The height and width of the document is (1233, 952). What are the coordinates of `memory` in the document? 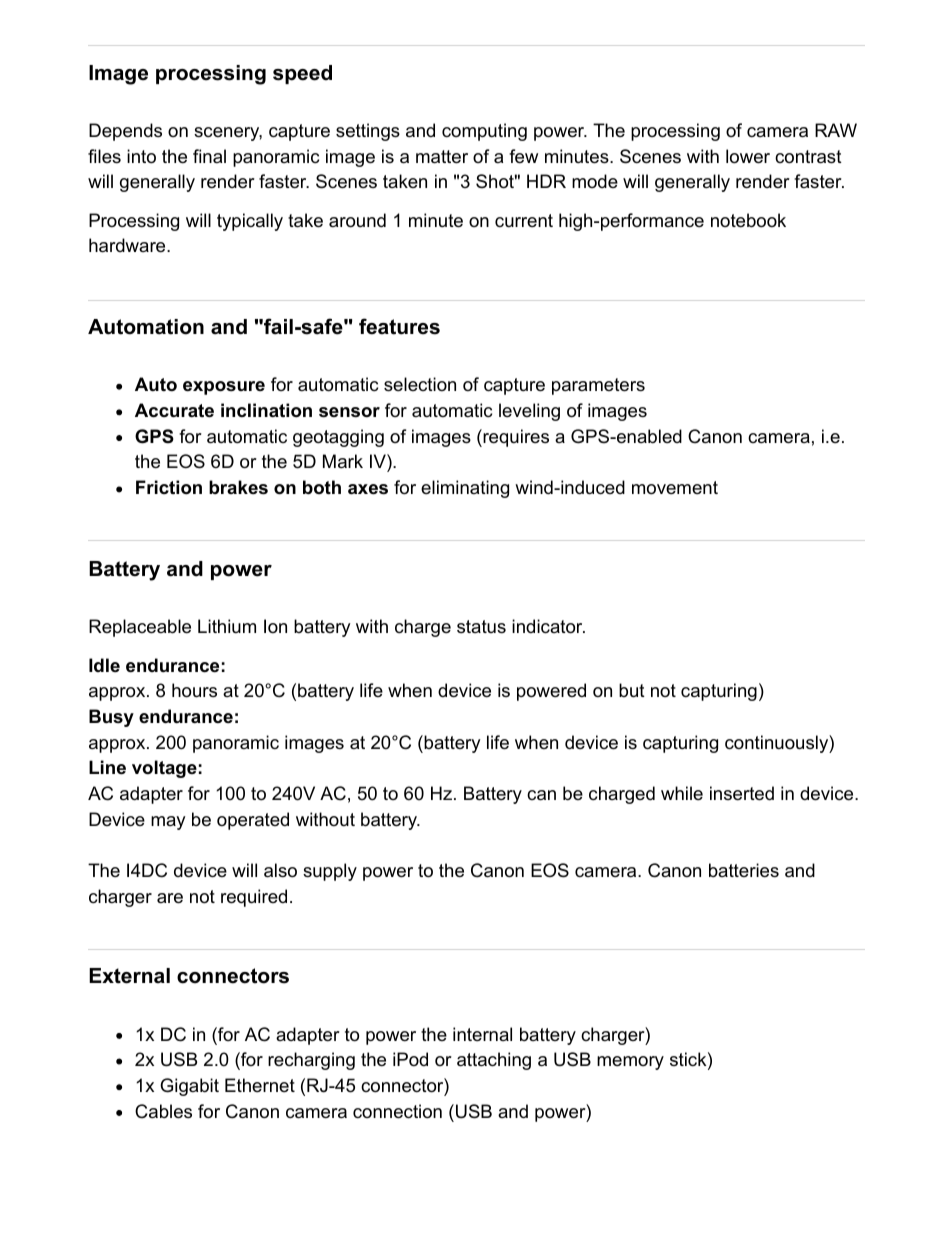 It's located at (630, 1063).
